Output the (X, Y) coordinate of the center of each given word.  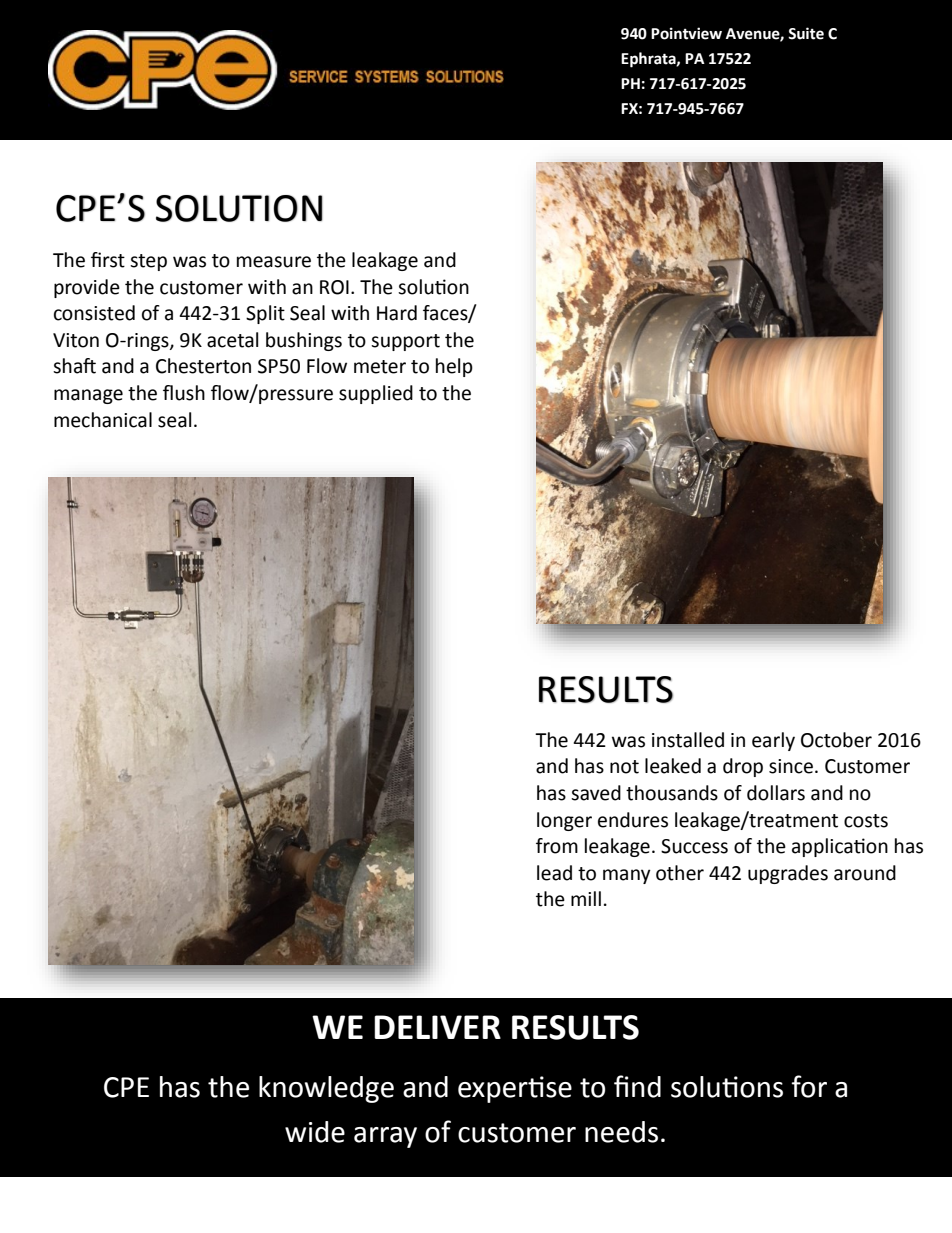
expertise (515, 1089)
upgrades (788, 874)
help (454, 367)
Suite (806, 33)
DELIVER (437, 1027)
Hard (397, 313)
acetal (232, 340)
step (148, 262)
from (557, 846)
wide (315, 1132)
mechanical (103, 420)
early (773, 741)
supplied (376, 394)
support (405, 342)
